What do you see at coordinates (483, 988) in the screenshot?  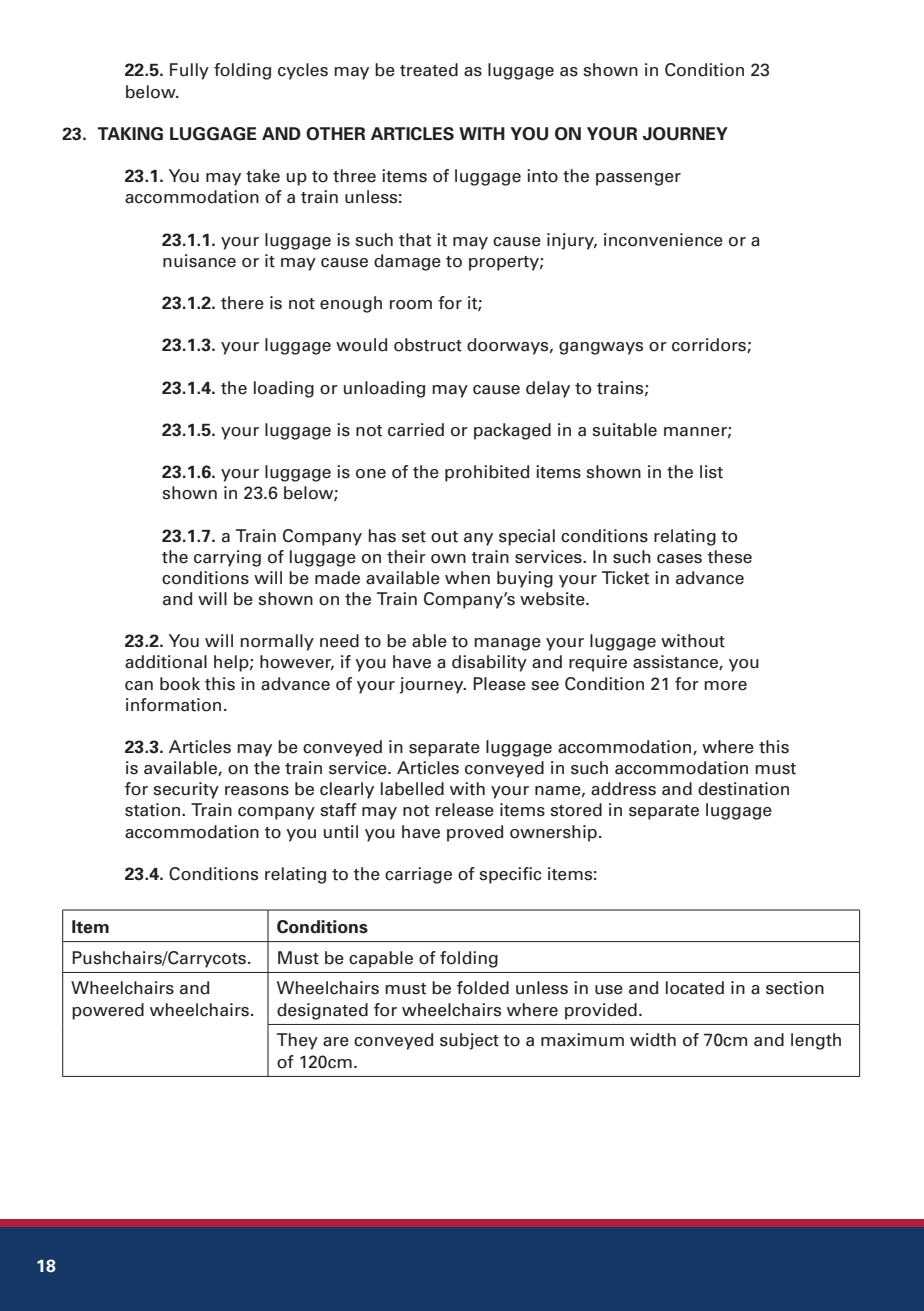 I see `folded` at bounding box center [483, 988].
